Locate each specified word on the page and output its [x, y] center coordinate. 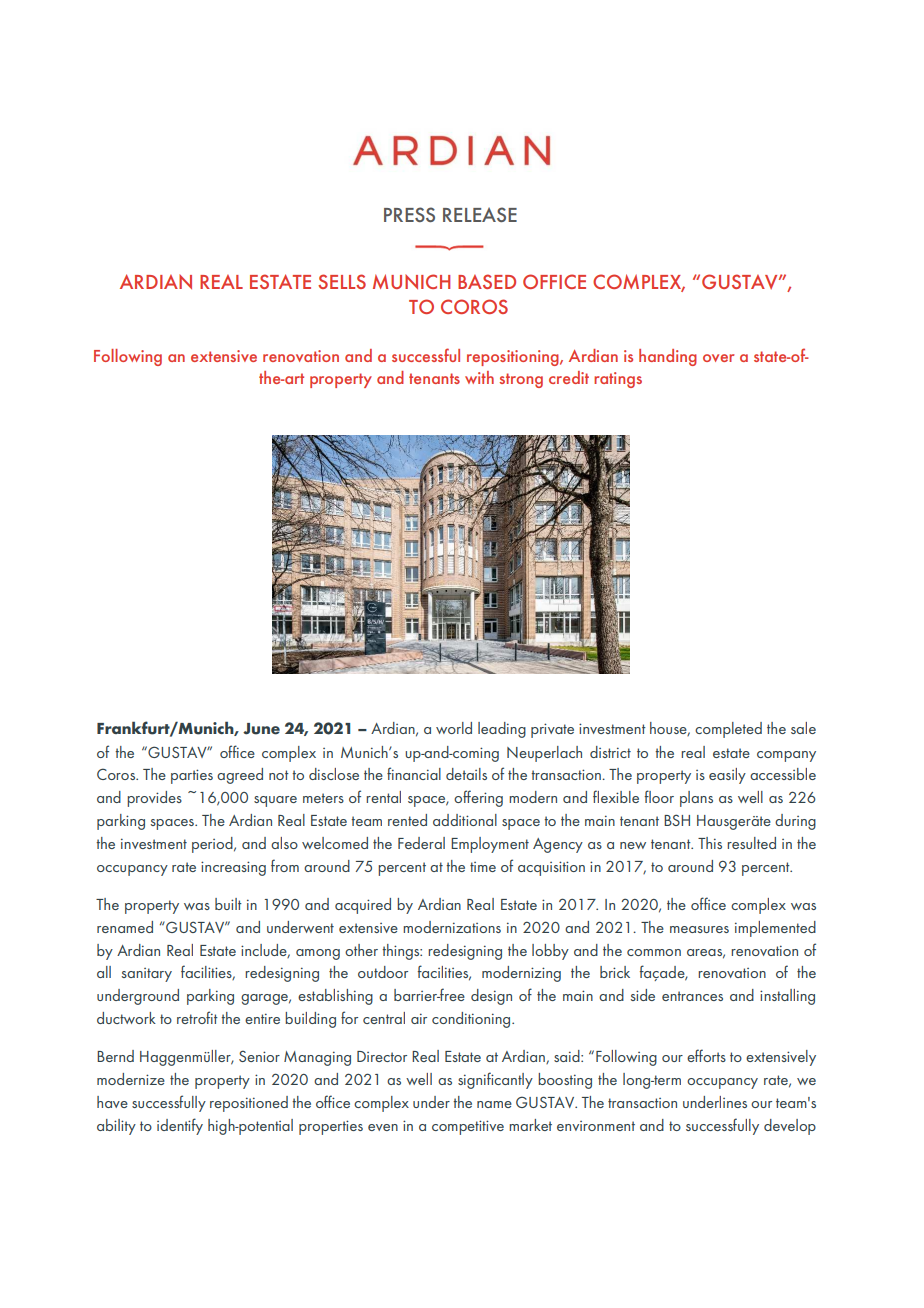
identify [180, 1126]
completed [728, 730]
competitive [468, 1127]
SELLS [342, 281]
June [261, 729]
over [719, 358]
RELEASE [480, 214]
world [454, 728]
